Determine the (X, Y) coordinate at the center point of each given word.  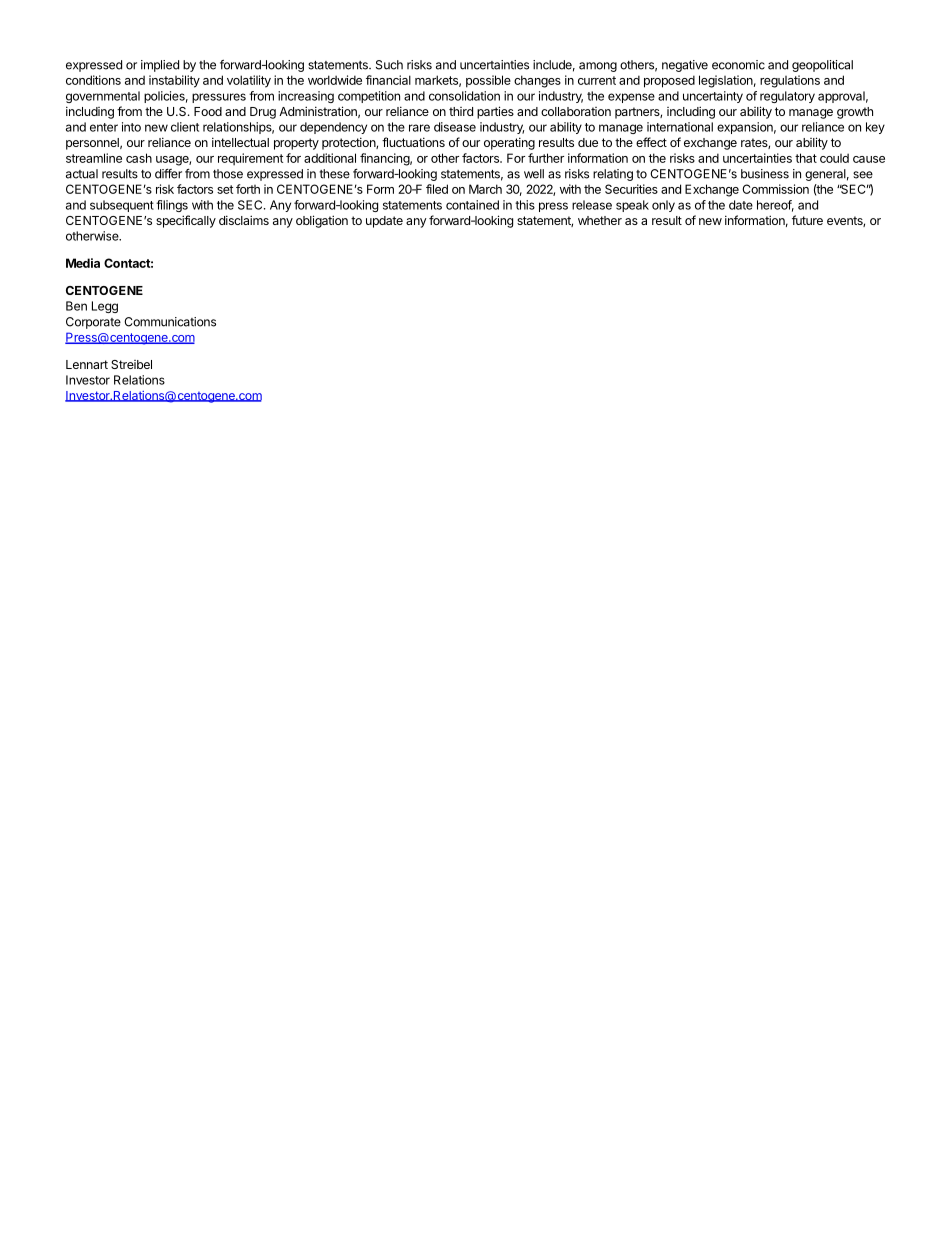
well (534, 174)
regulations (790, 81)
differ (168, 174)
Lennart (87, 364)
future (807, 220)
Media (83, 263)
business (765, 174)
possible (488, 81)
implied (160, 66)
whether (600, 220)
